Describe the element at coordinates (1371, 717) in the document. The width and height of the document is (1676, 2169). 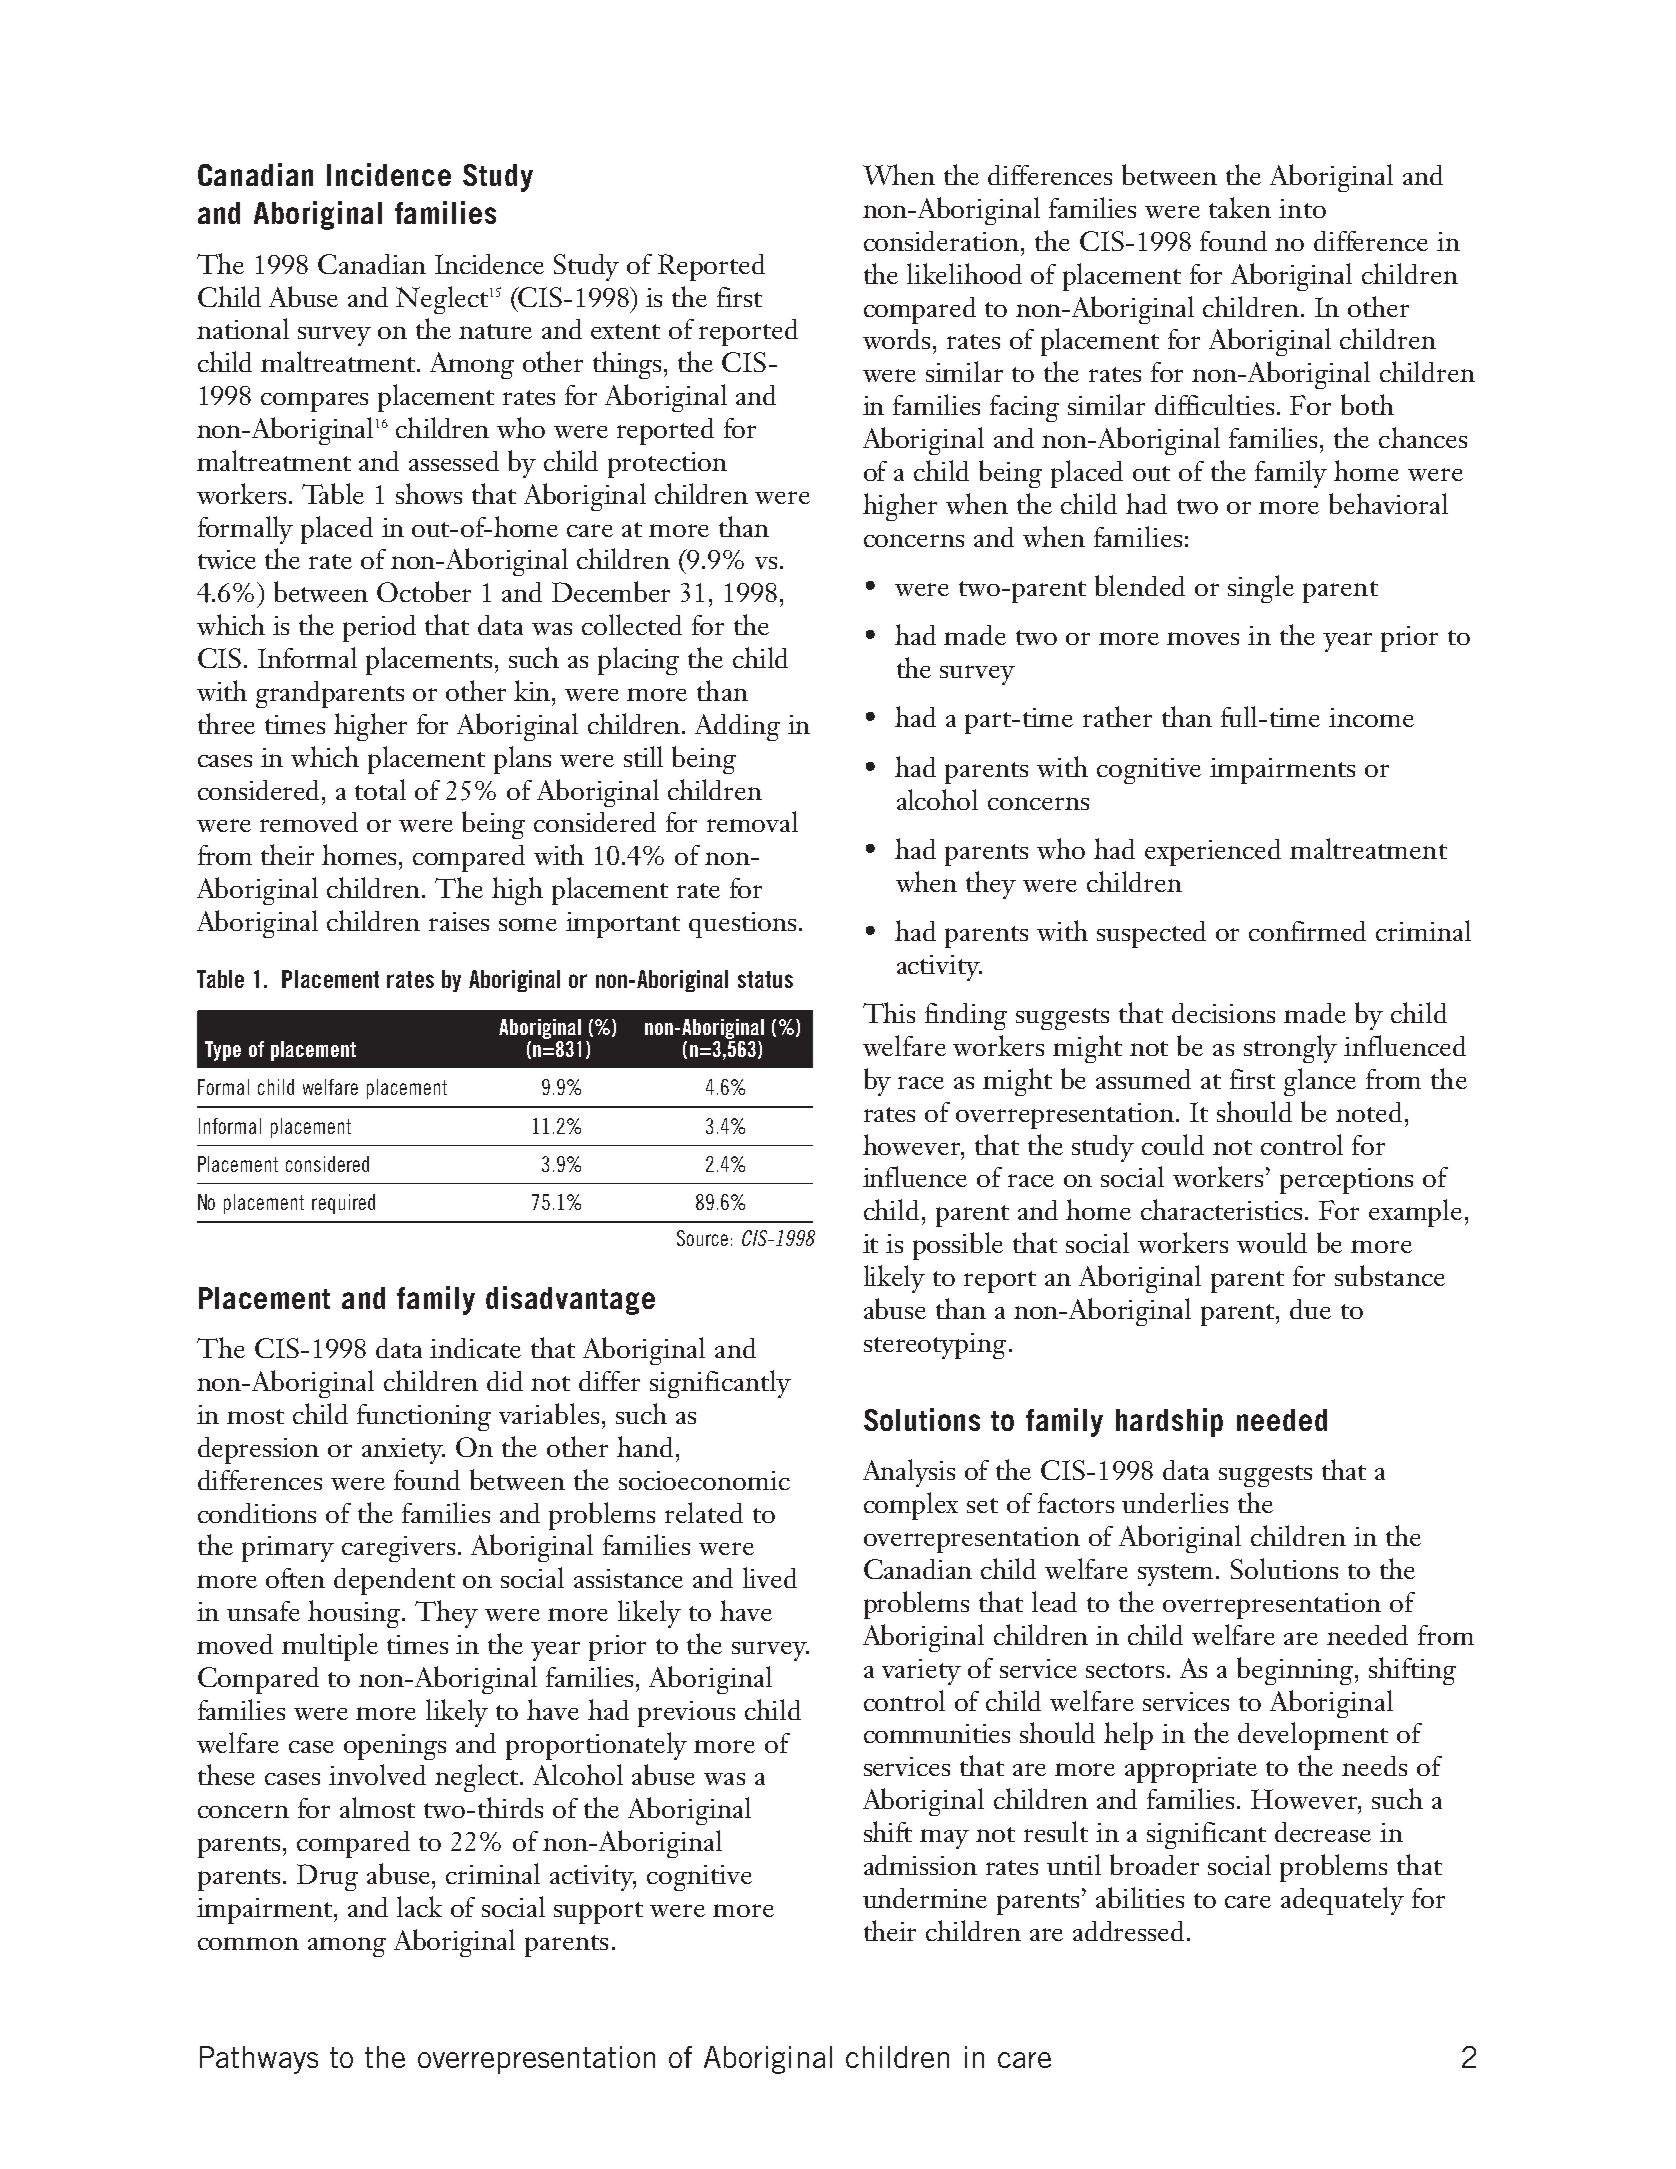
I see `income` at that location.
